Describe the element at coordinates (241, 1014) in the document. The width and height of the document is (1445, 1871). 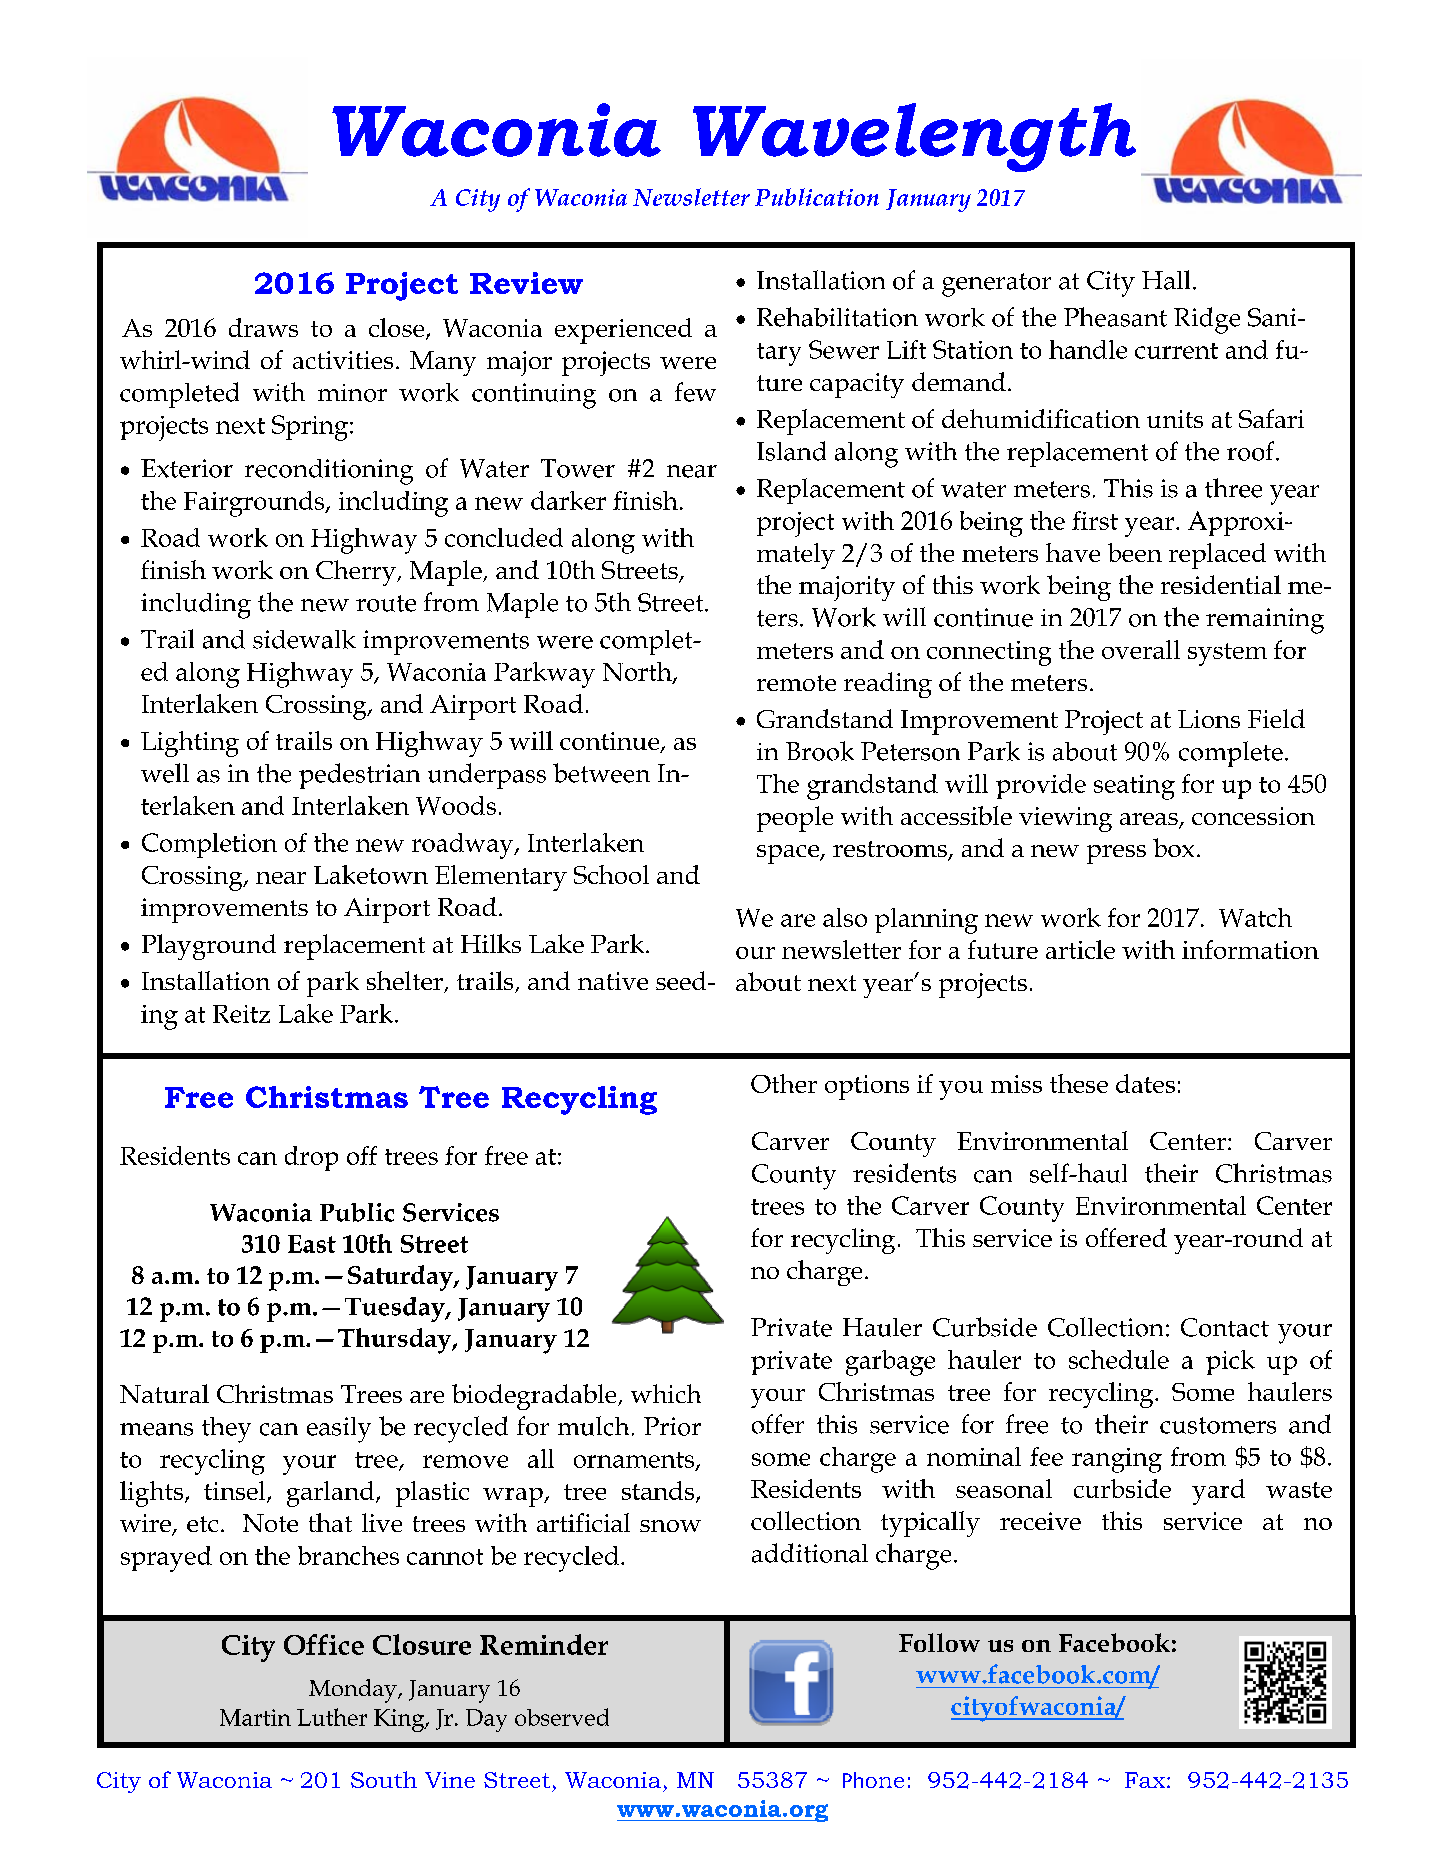
I see `Reitz` at that location.
